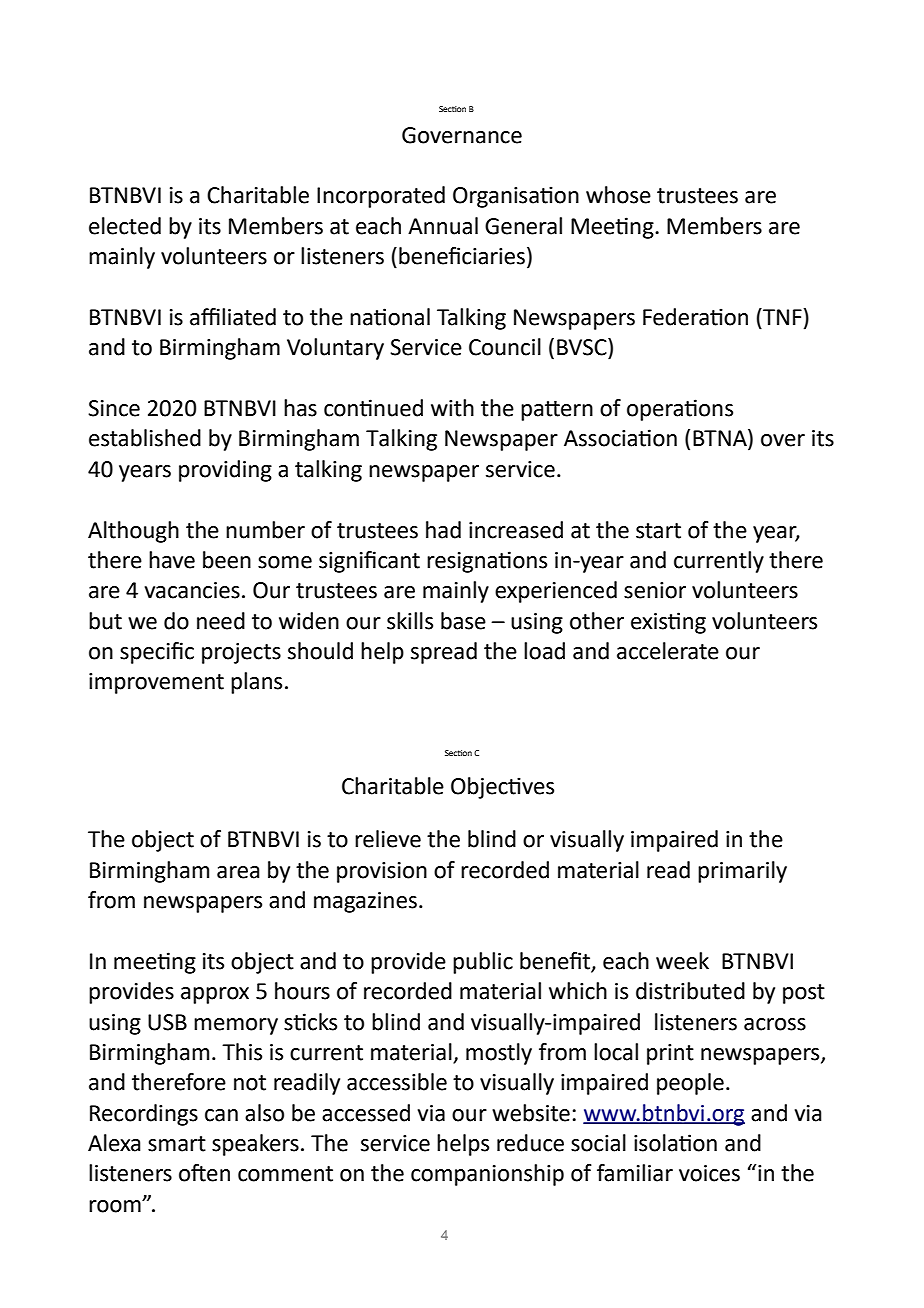 This screenshot has height=1308, width=924. I want to click on public, so click(483, 963).
